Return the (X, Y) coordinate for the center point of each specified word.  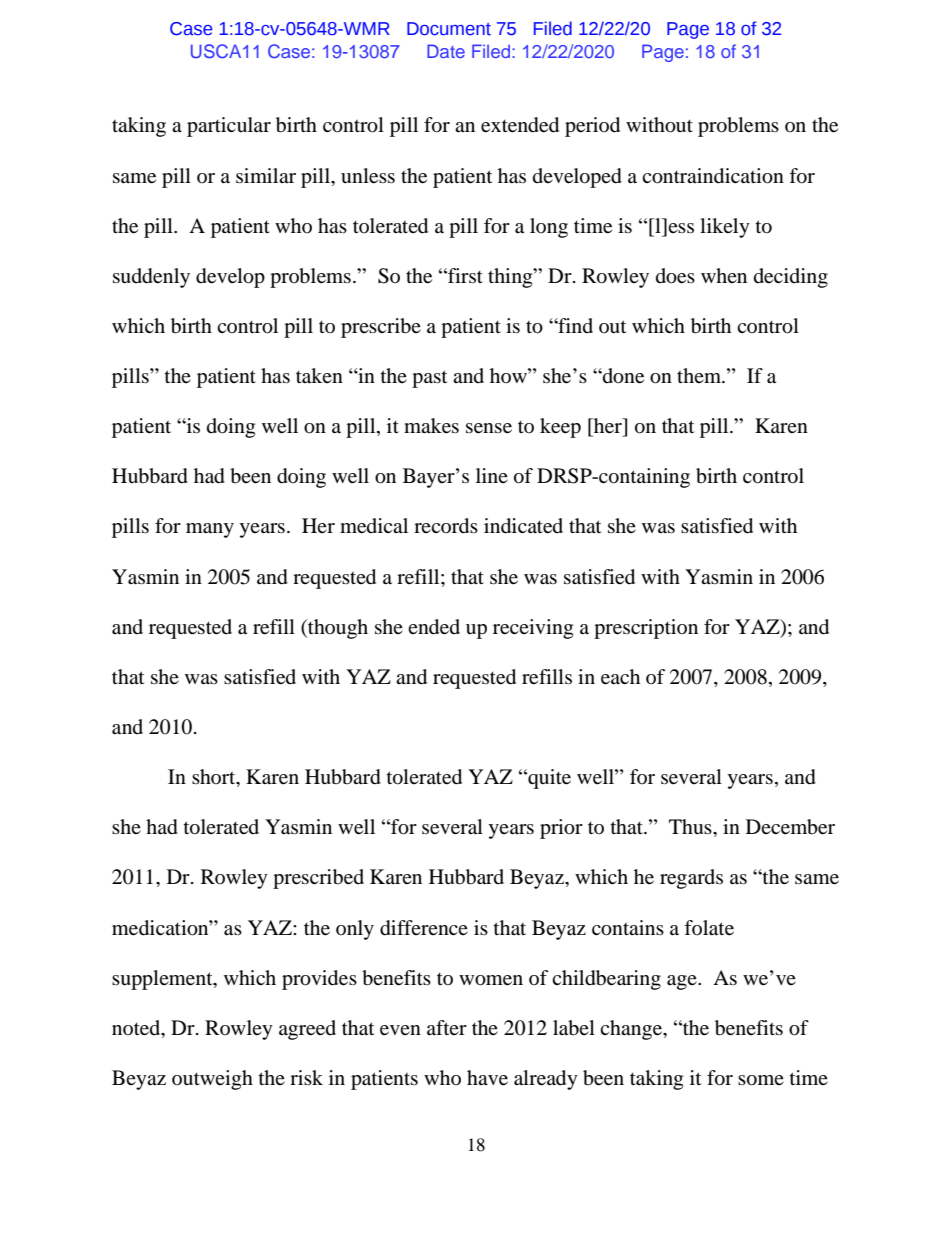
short (215, 778)
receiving (533, 629)
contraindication (713, 176)
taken (319, 376)
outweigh (212, 1080)
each (620, 677)
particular (229, 127)
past (429, 379)
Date (446, 51)
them (700, 375)
